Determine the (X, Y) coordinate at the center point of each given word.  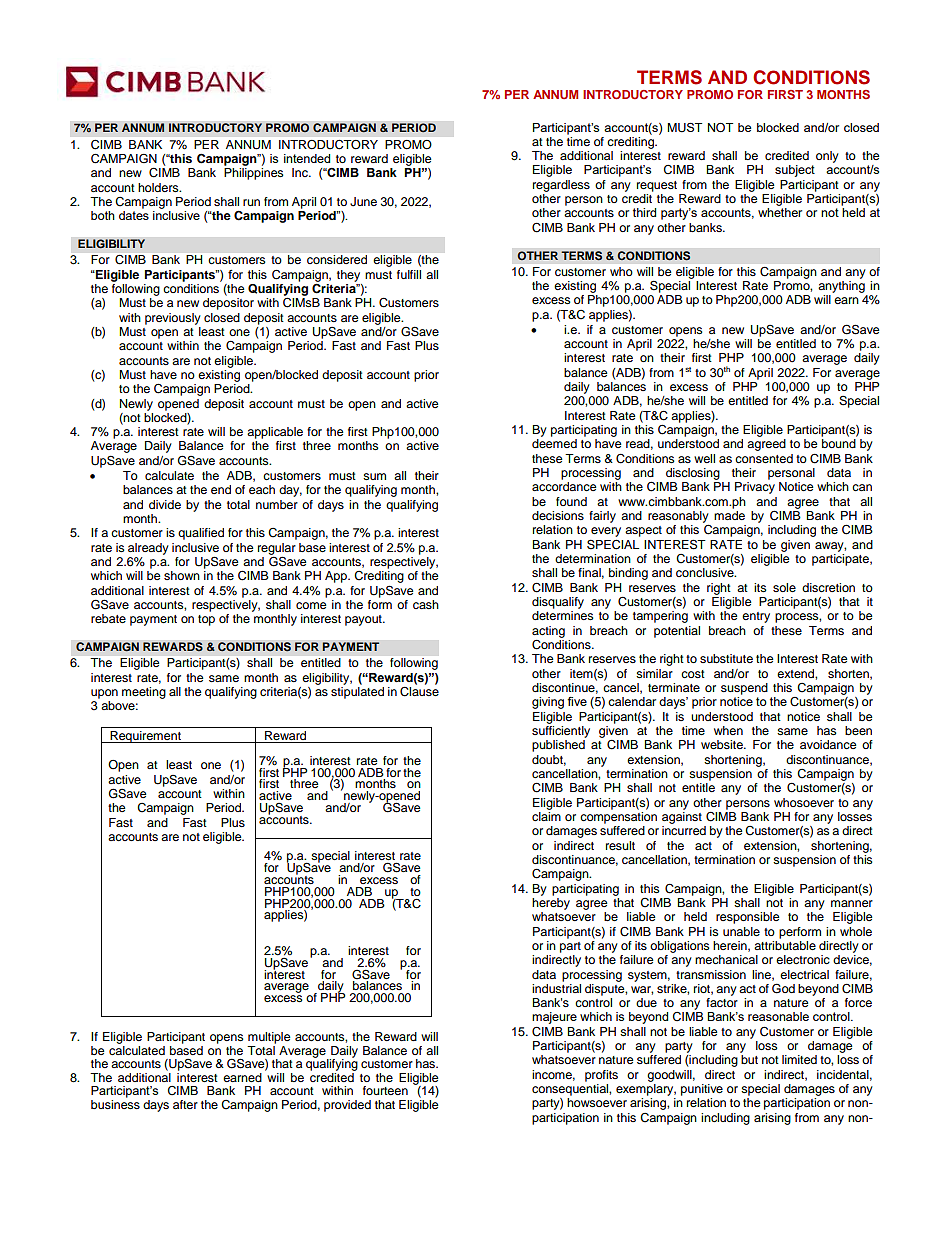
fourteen (385, 1090)
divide (165, 504)
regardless (561, 186)
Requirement (145, 737)
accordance (564, 486)
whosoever (804, 802)
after (185, 1104)
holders (159, 187)
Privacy (755, 488)
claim (546, 815)
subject (795, 171)
